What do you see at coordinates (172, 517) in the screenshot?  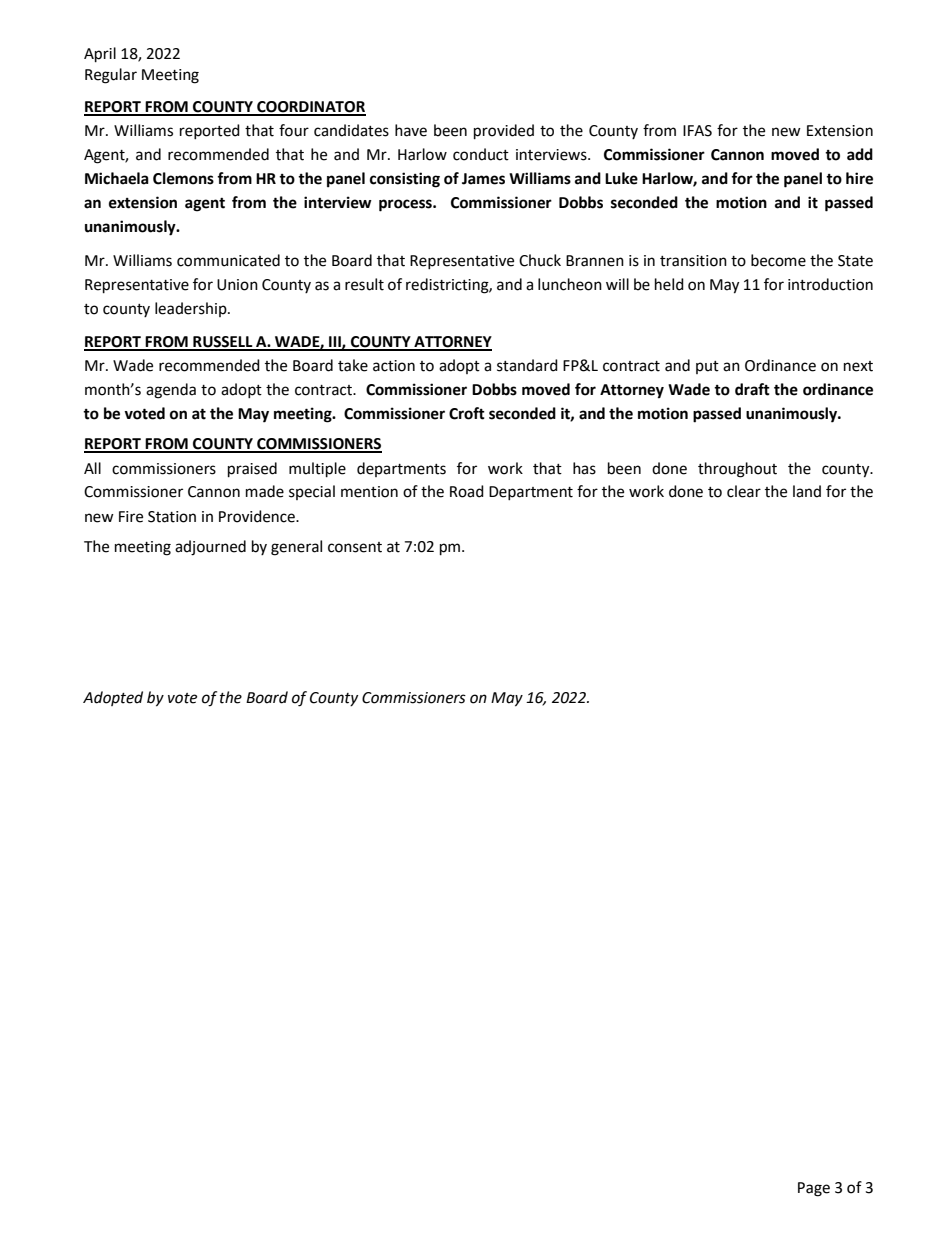 I see `Station` at bounding box center [172, 517].
